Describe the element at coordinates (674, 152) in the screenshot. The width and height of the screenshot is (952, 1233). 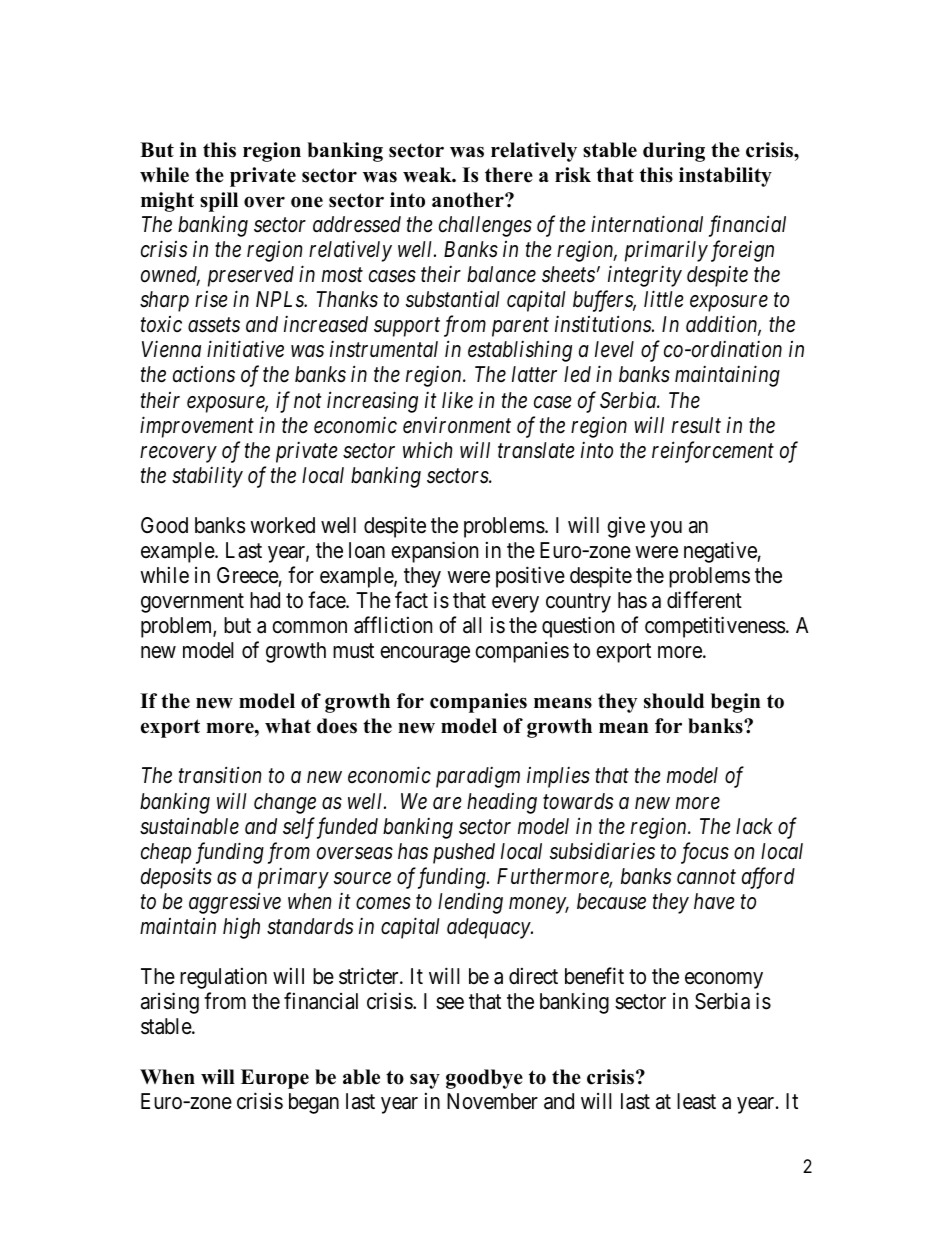
I see `during` at that location.
